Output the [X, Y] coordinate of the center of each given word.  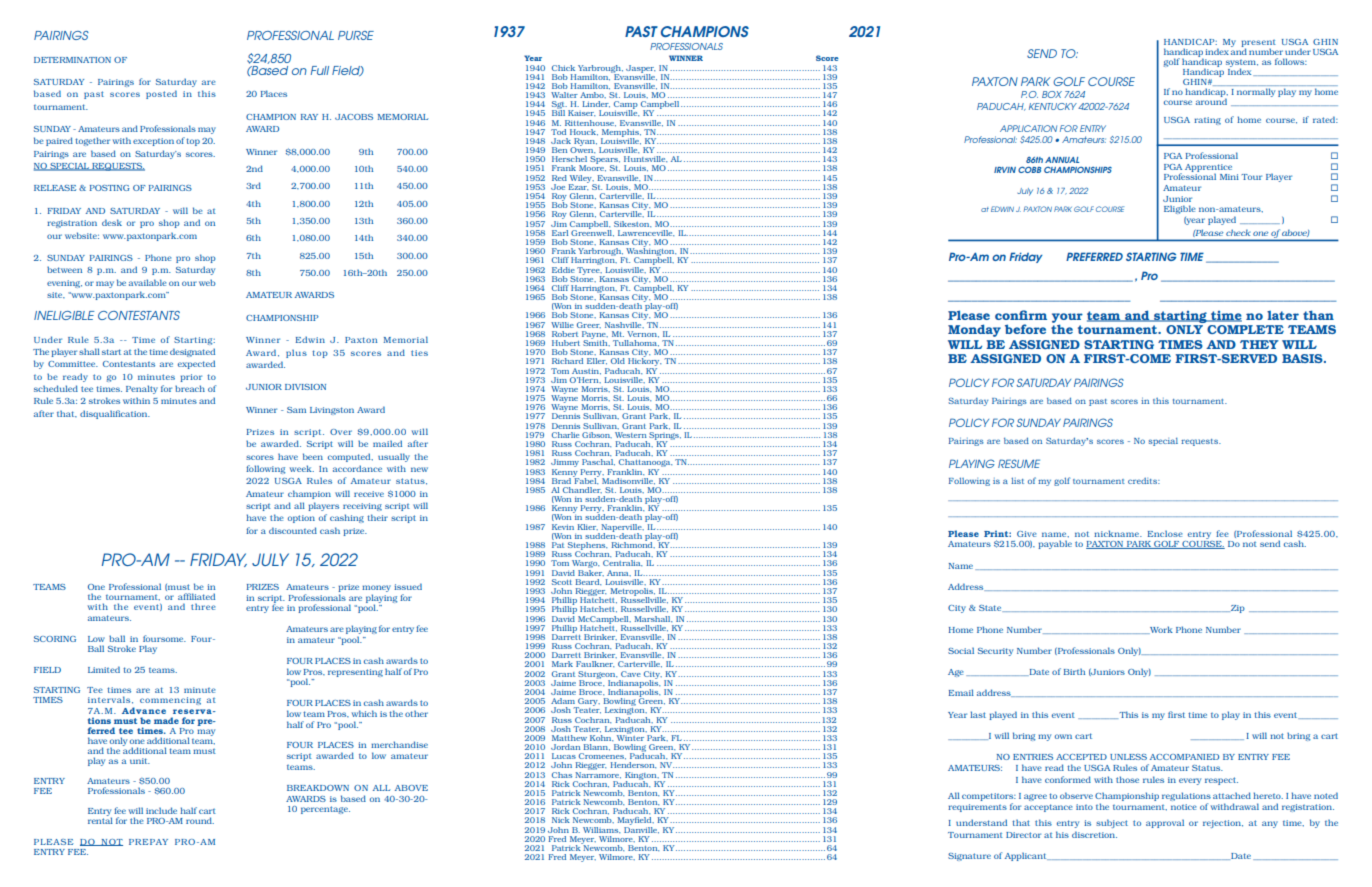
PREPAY [148, 842]
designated [192, 352]
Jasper [640, 70]
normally [1256, 92]
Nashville [624, 325]
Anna [619, 573]
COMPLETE [1245, 329]
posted [161, 94]
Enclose [1165, 534]
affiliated [196, 596]
